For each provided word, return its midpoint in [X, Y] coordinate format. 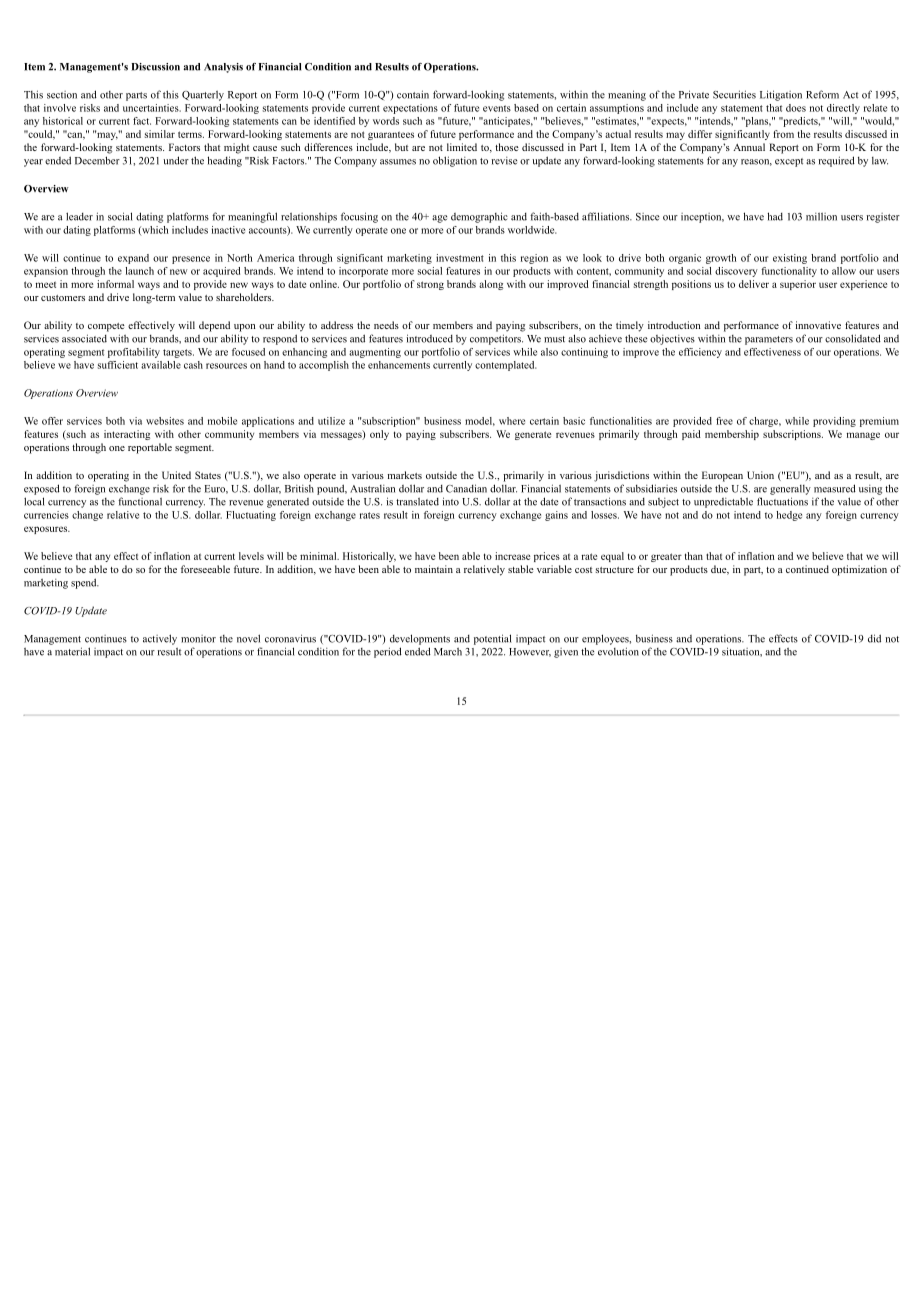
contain [413, 94]
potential [493, 639]
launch [140, 271]
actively [160, 639]
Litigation [781, 95]
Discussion [155, 67]
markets [405, 475]
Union [760, 475]
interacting [127, 435]
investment [460, 258]
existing [790, 259]
